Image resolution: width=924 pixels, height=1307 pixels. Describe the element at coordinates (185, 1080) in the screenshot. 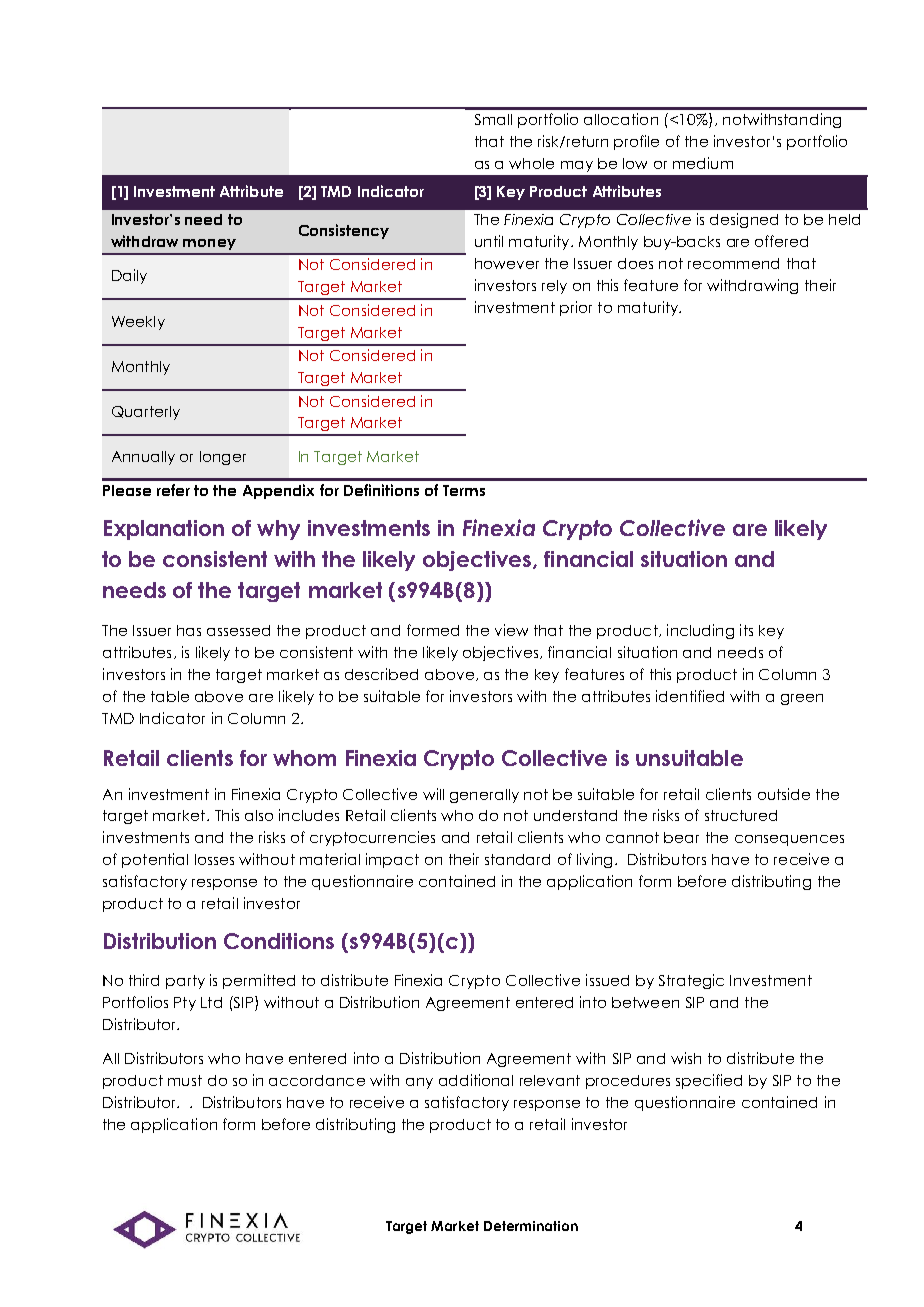

I see `must` at that location.
